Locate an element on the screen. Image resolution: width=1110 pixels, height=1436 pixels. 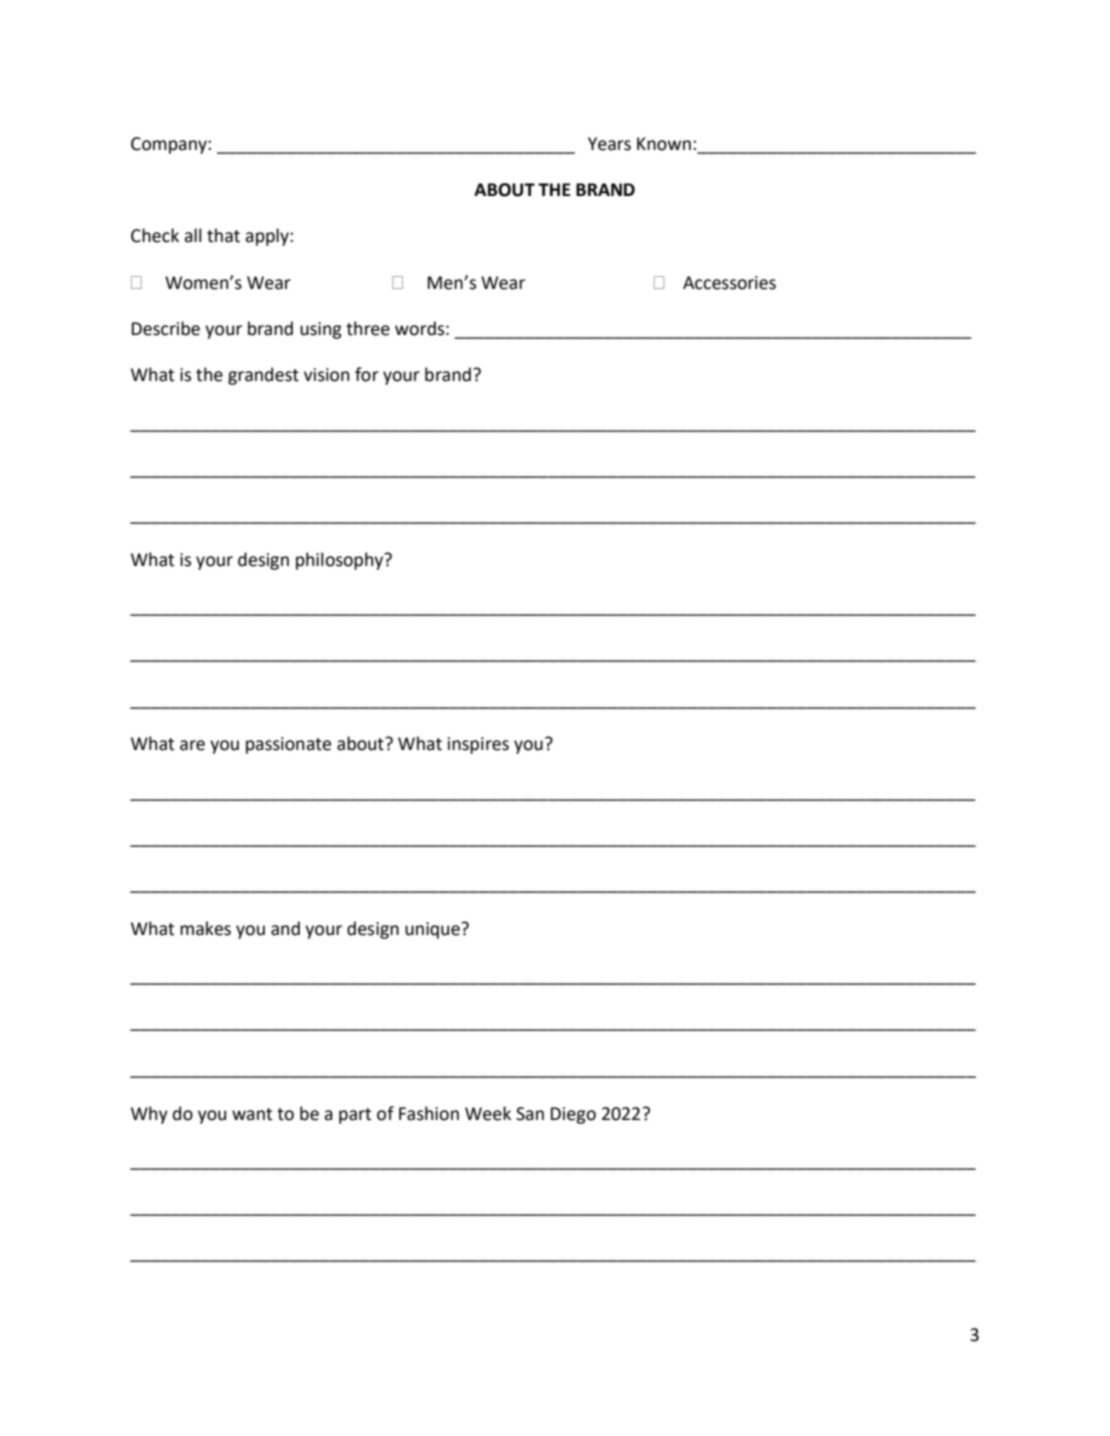
philosophy is located at coordinates (341, 561).
